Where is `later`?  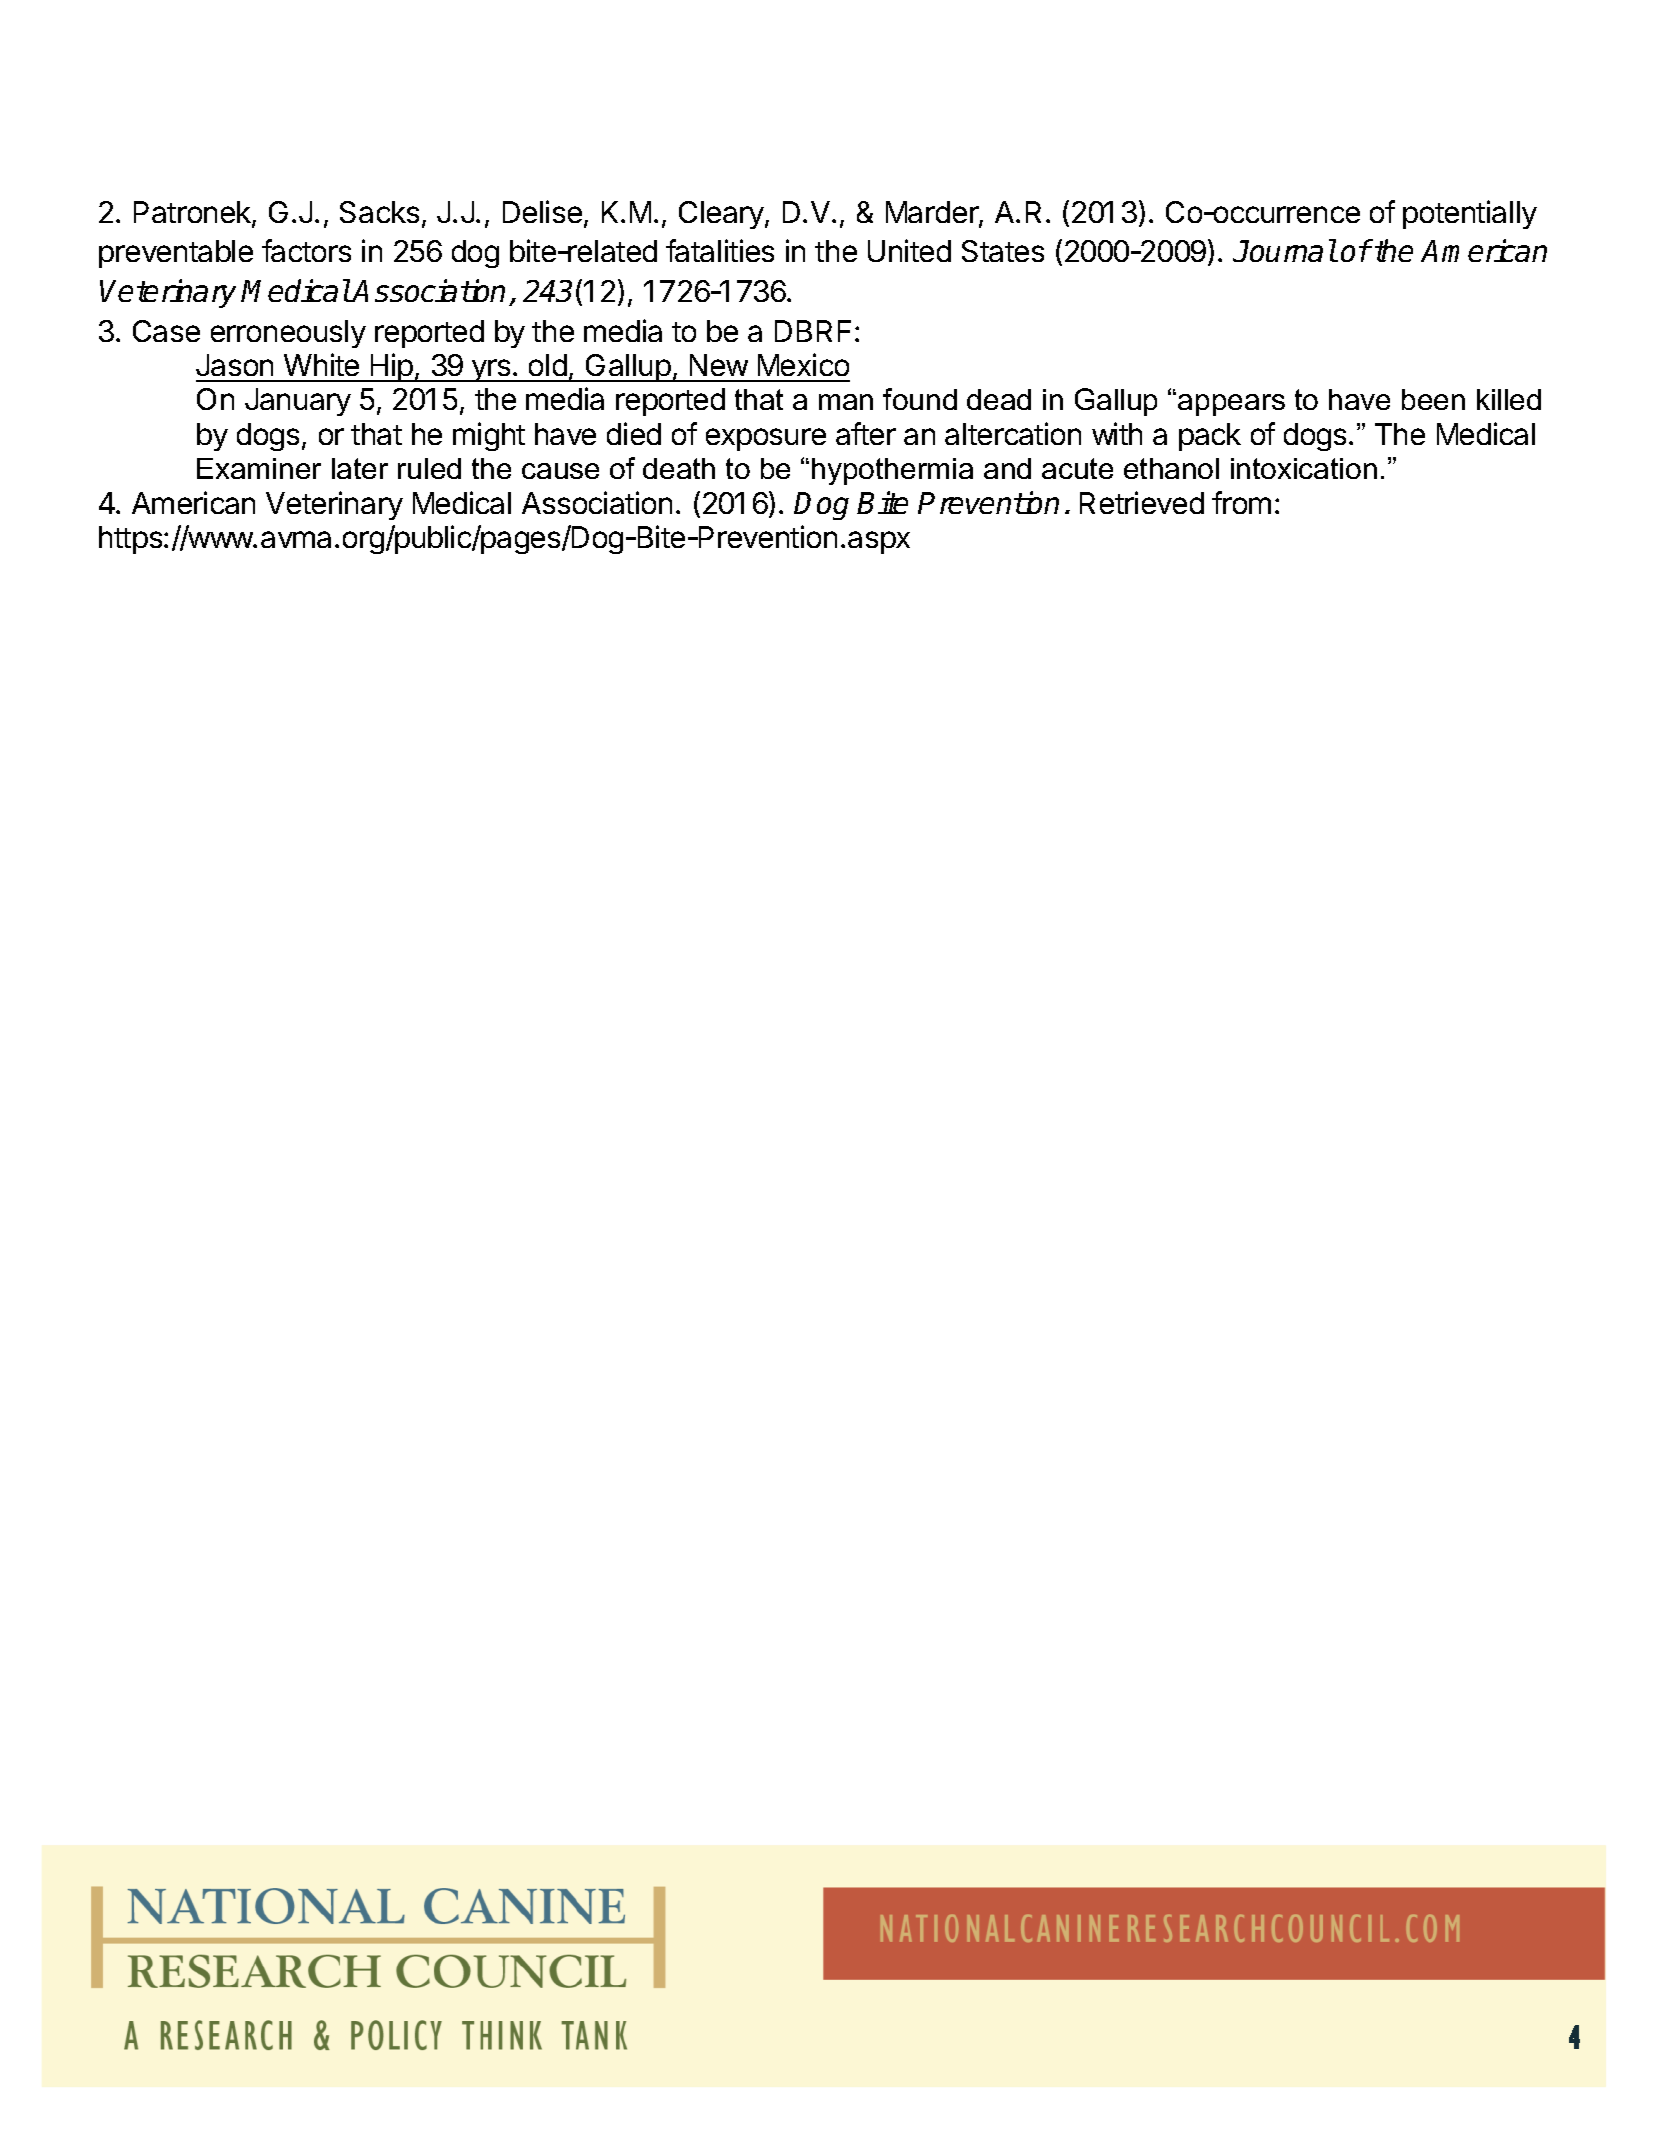 later is located at coordinates (360, 468).
